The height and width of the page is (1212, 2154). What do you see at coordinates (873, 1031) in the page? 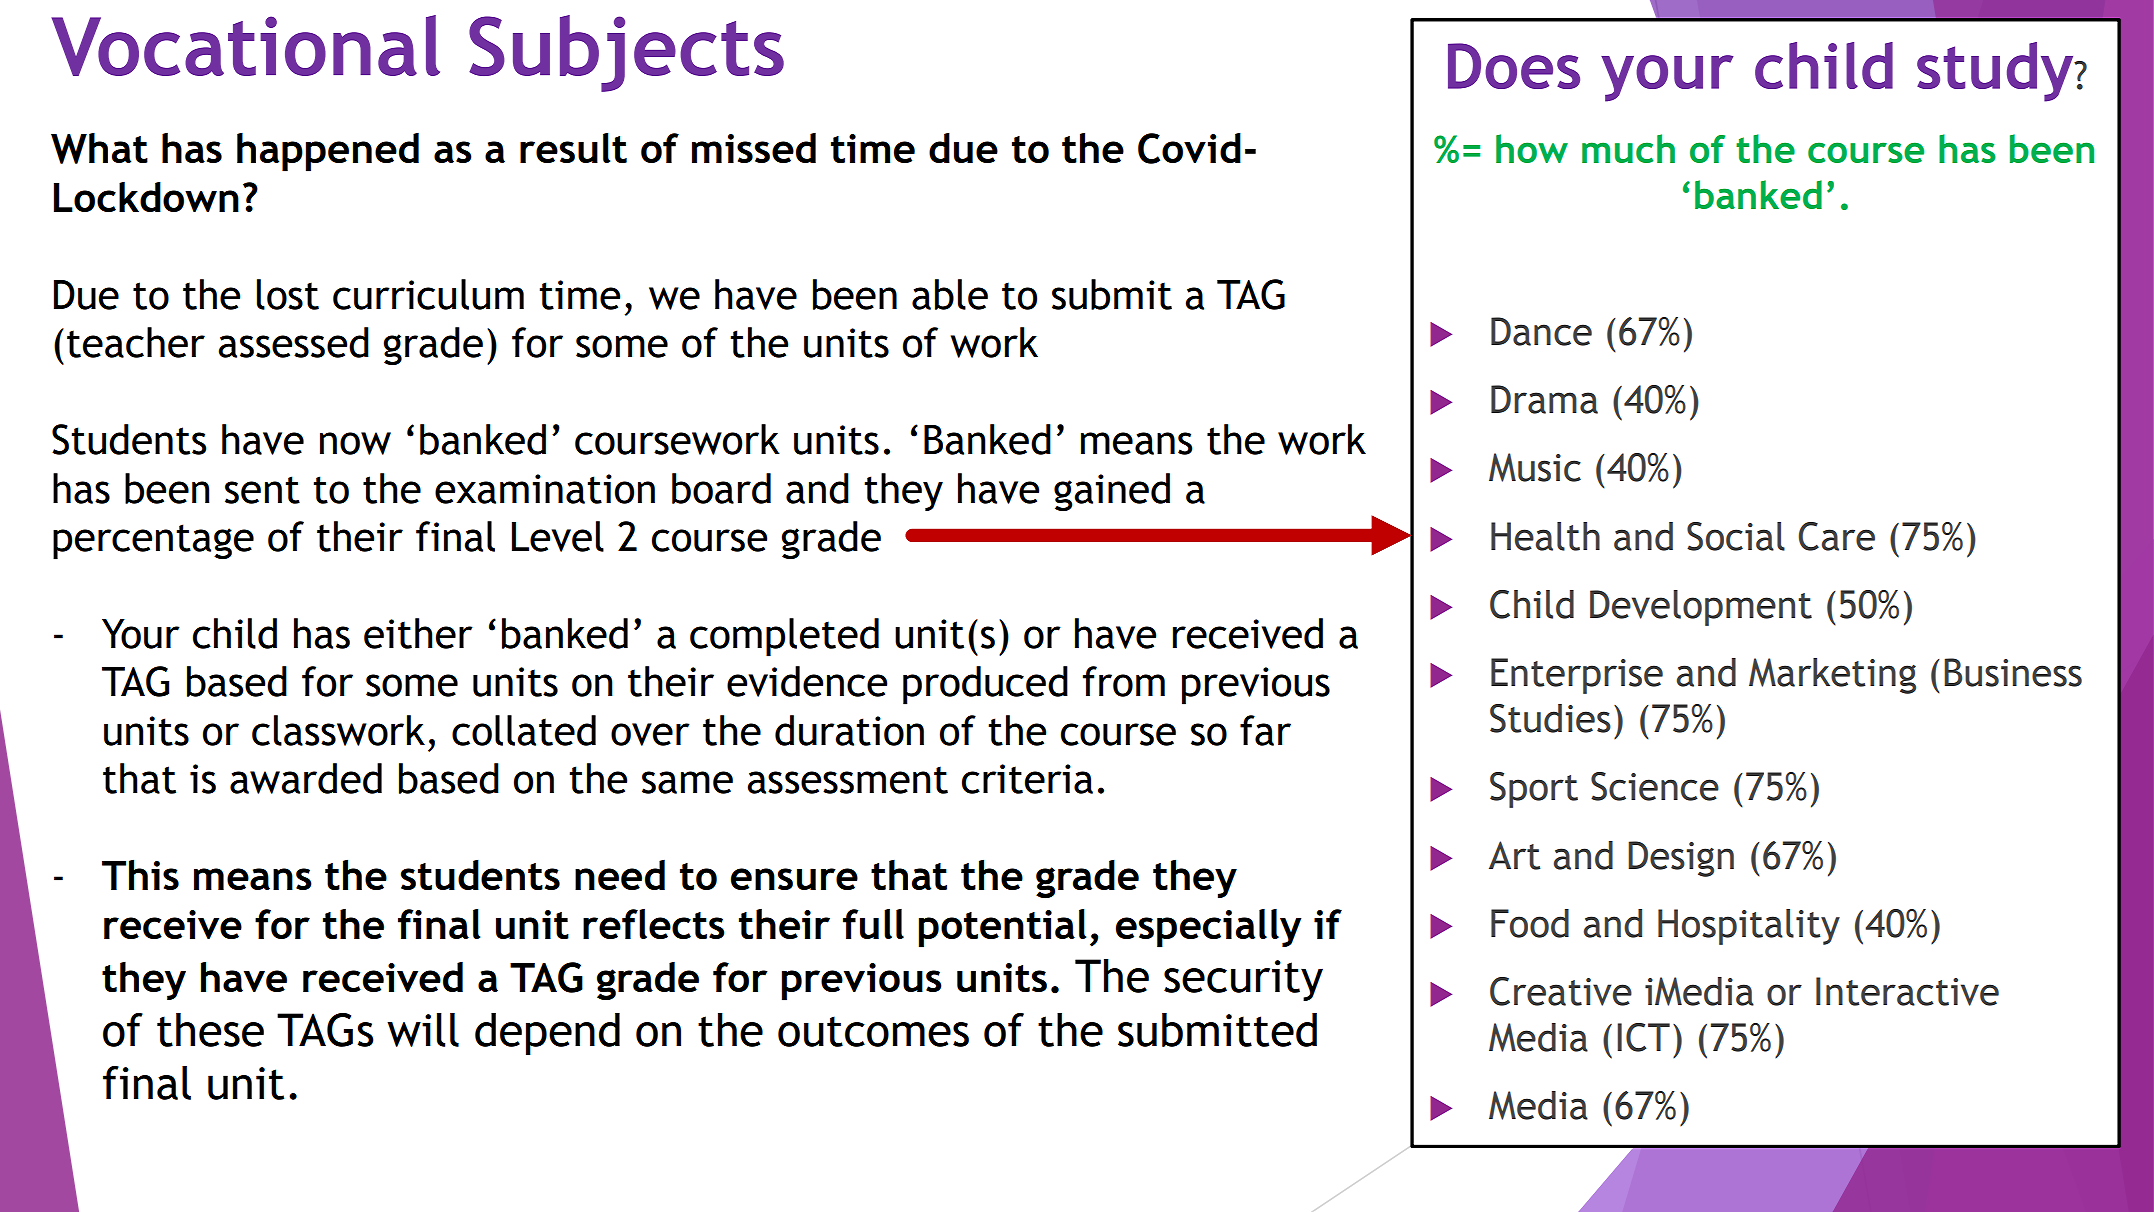
I see `outcomes` at bounding box center [873, 1031].
